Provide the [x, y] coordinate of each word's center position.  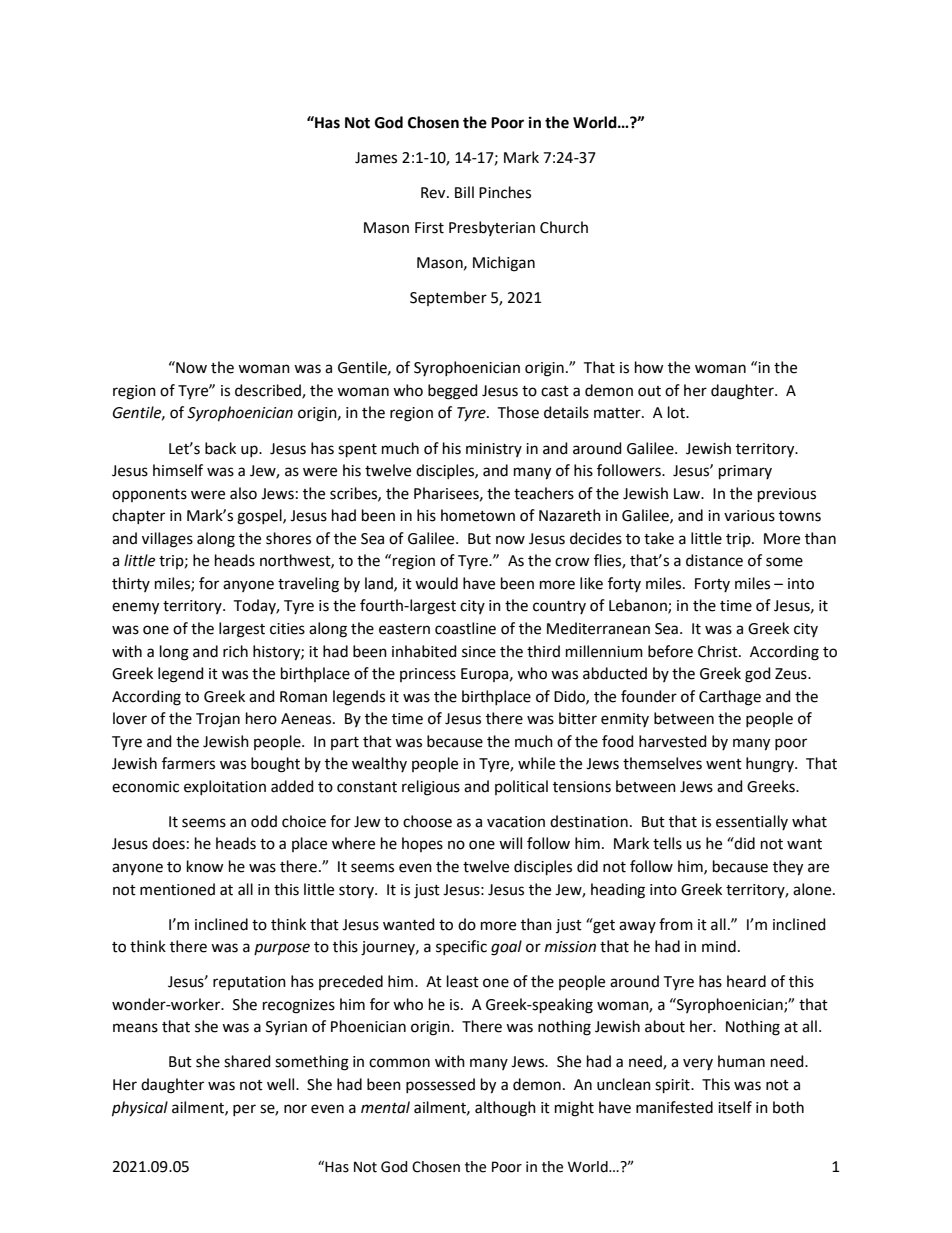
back [220, 448]
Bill [464, 192]
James [376, 158]
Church [564, 227]
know [205, 866]
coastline [465, 628]
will [510, 843]
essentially [752, 822]
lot [677, 412]
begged [453, 392]
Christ [719, 651]
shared [247, 1061]
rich [235, 651]
